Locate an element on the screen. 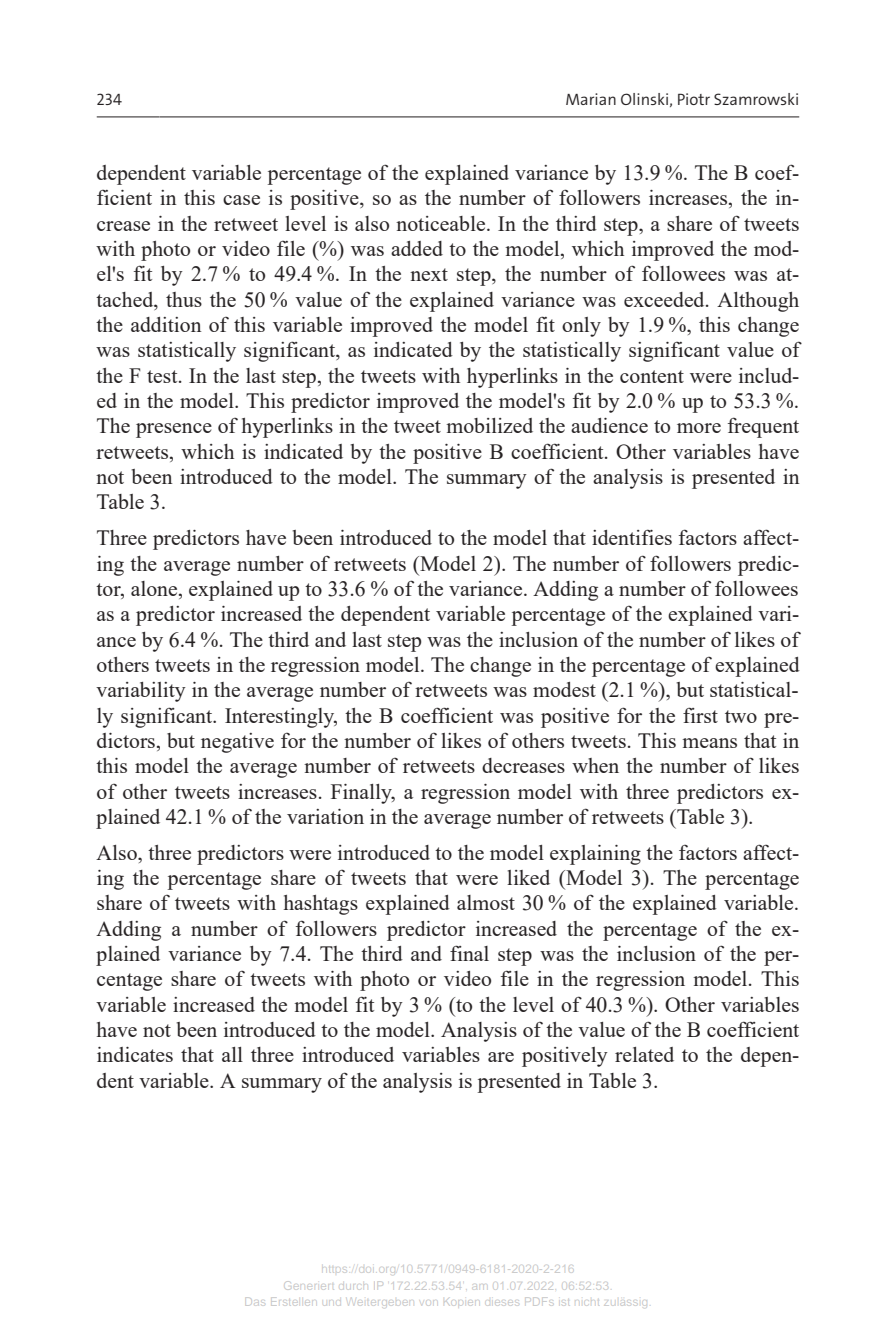 This screenshot has width=896, height=1331. almost is located at coordinates (486, 902).
